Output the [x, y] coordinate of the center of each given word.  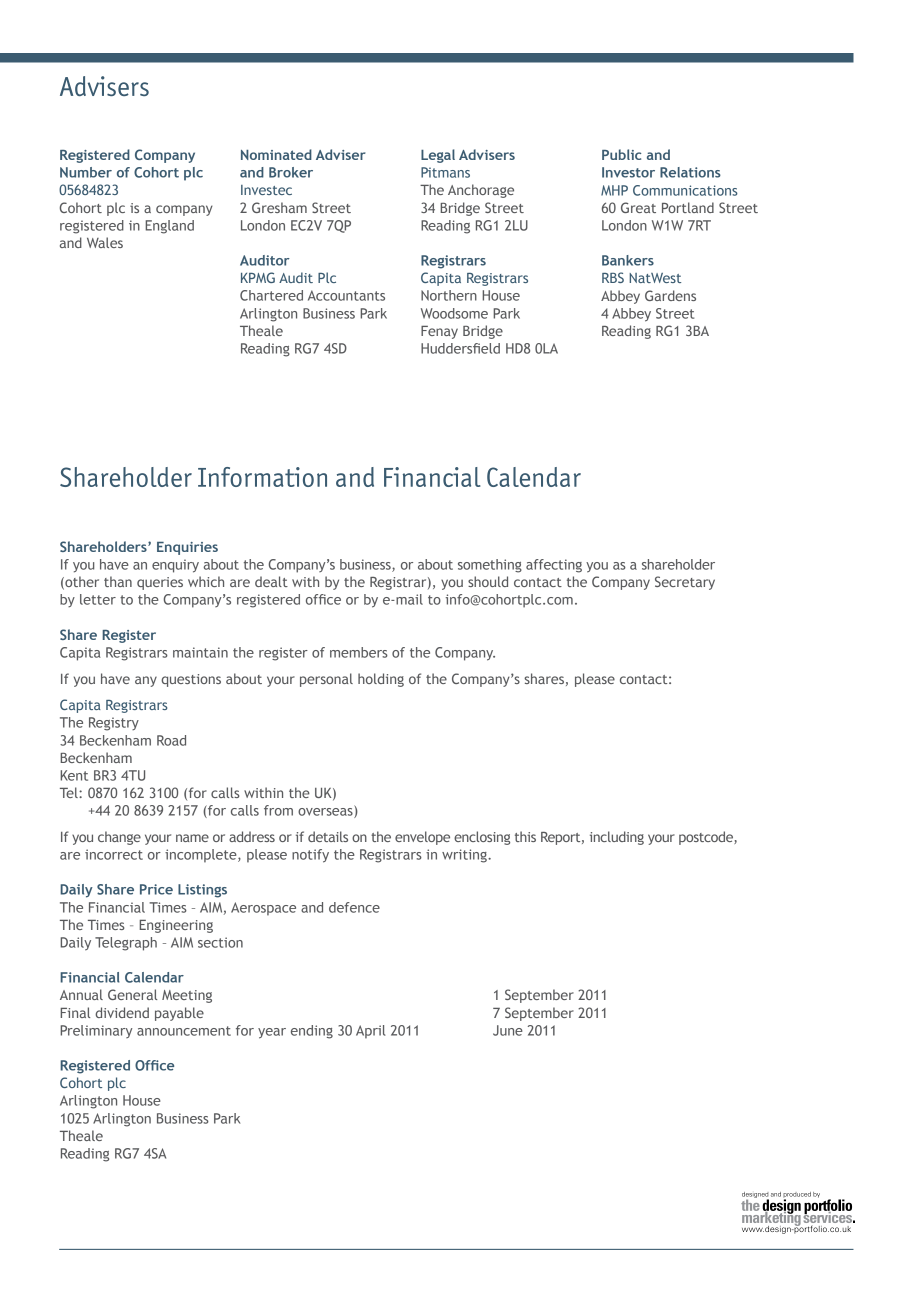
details [328, 836]
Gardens [670, 295]
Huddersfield [460, 348]
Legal [438, 156]
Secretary [685, 583]
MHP [614, 190]
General [132, 994]
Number [86, 172]
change [119, 838]
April [371, 1032]
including [617, 838]
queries [160, 583]
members [359, 652]
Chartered [271, 295]
